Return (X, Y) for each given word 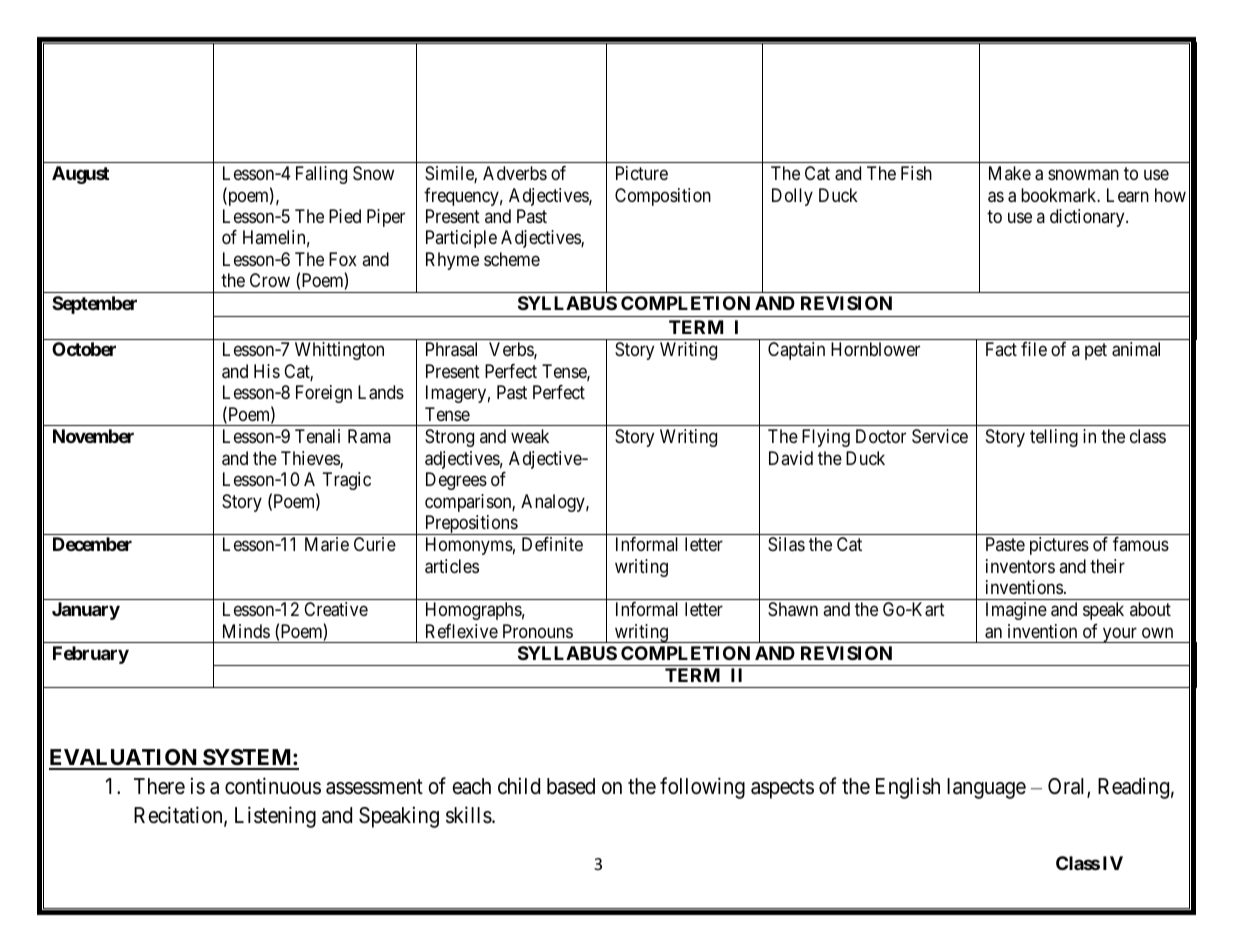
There (159, 786)
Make (1010, 173)
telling (1054, 438)
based (571, 786)
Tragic (346, 481)
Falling (321, 175)
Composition (663, 197)
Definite (552, 544)
